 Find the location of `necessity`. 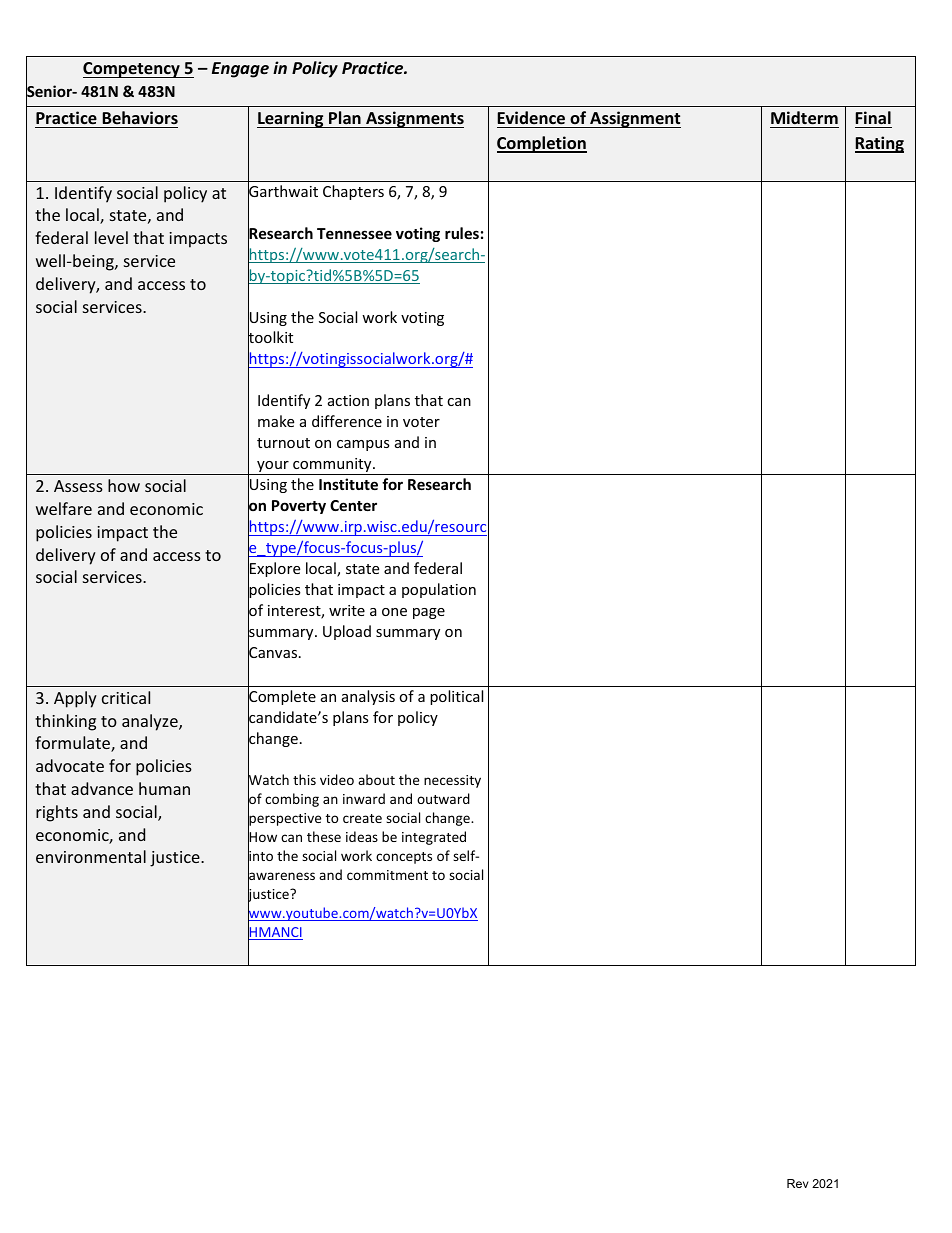

necessity is located at coordinates (452, 781).
